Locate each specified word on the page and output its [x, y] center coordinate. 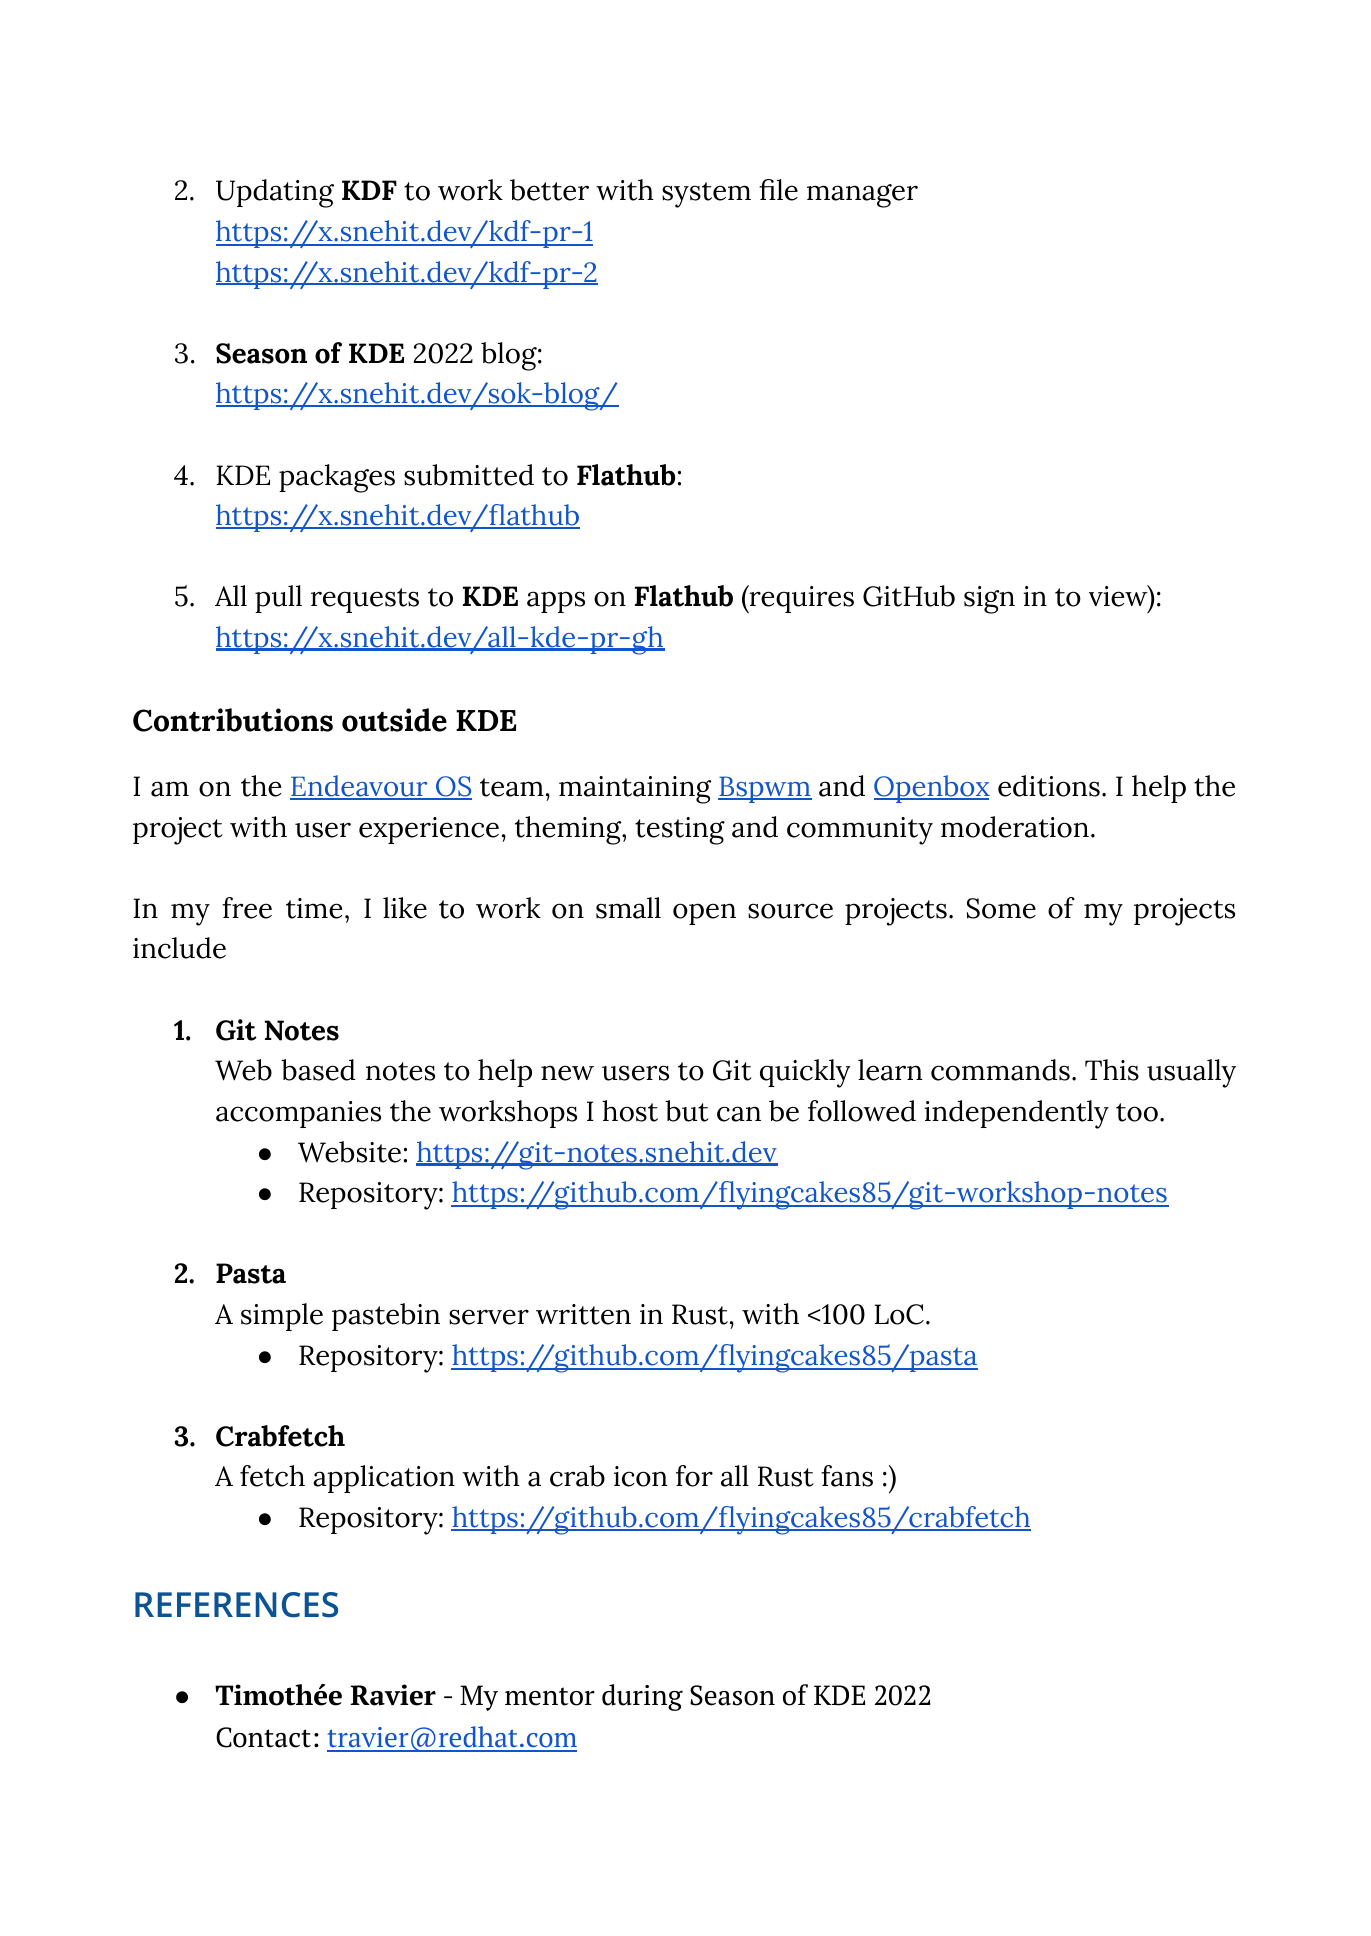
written [583, 1314]
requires [801, 599]
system [706, 195]
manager [862, 196]
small [628, 908]
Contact [263, 1737]
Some [1001, 908]
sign [989, 600]
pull [278, 599]
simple [282, 1317]
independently [1016, 1114]
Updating [275, 193]
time [314, 908]
